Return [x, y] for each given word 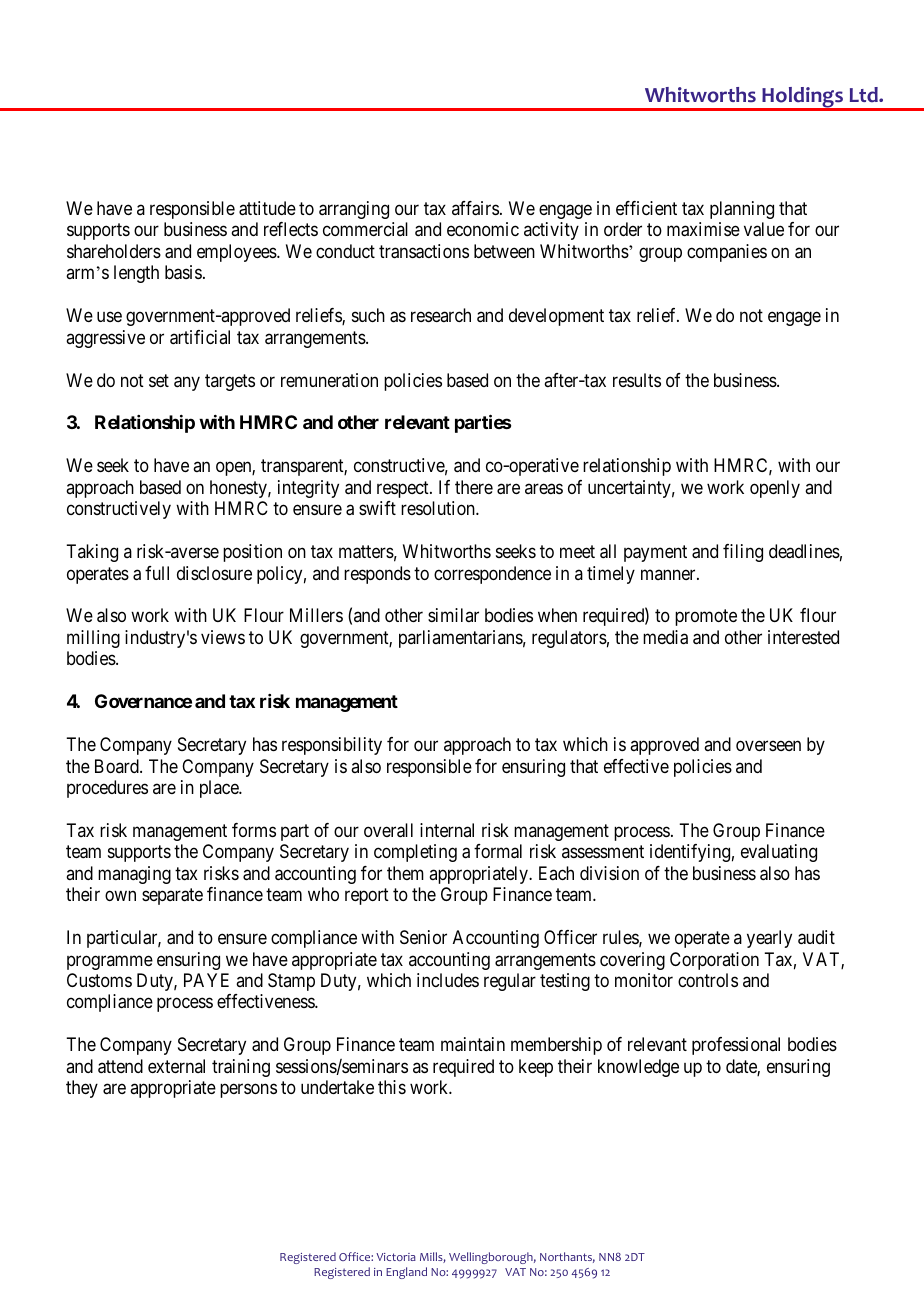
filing [743, 553]
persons [248, 1091]
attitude [267, 208]
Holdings [802, 98]
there [474, 487]
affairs [475, 208]
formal [498, 851]
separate [172, 896]
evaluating [779, 853]
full [157, 573]
